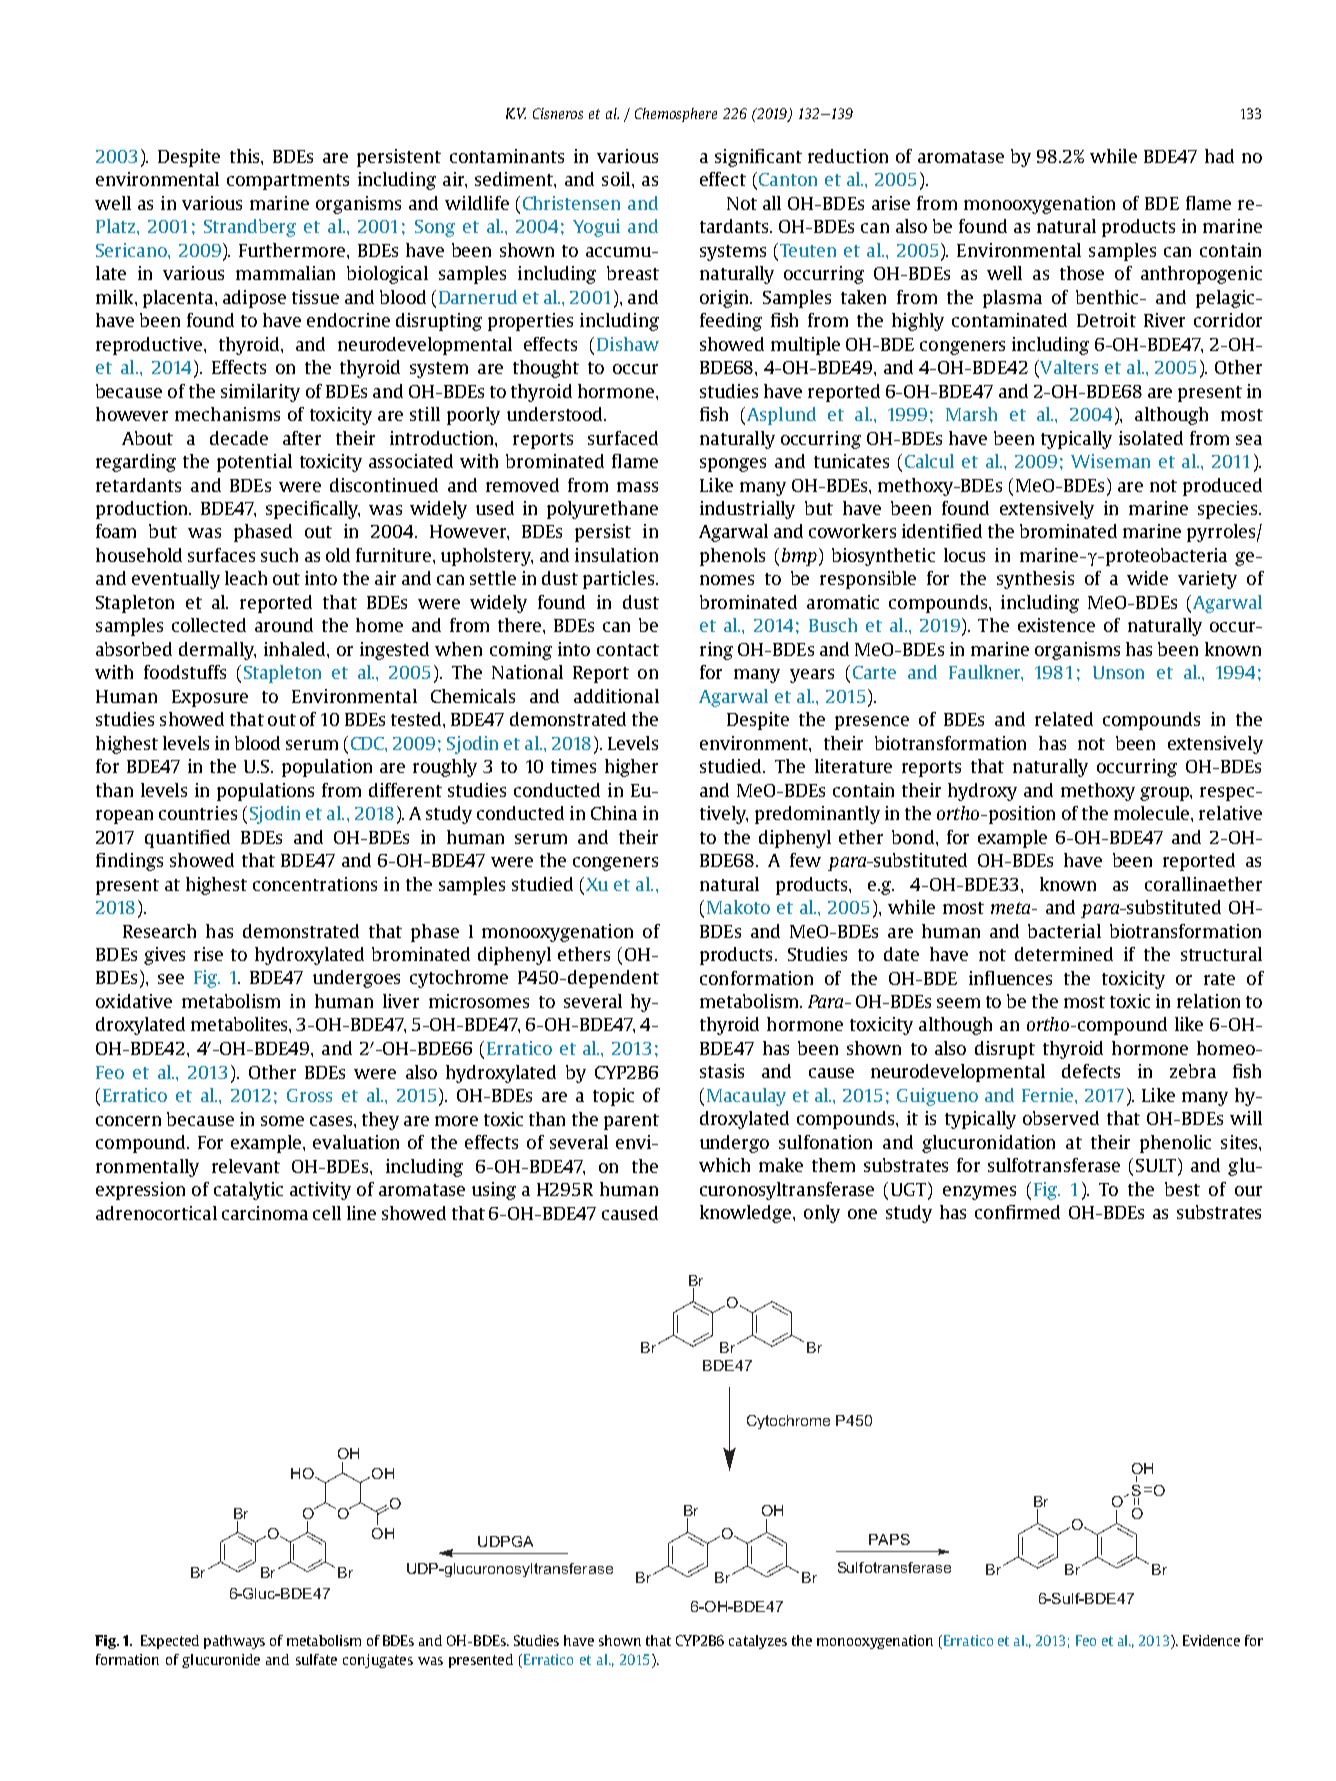  Describe the element at coordinates (279, 555) in the screenshot. I see `such` at that location.
